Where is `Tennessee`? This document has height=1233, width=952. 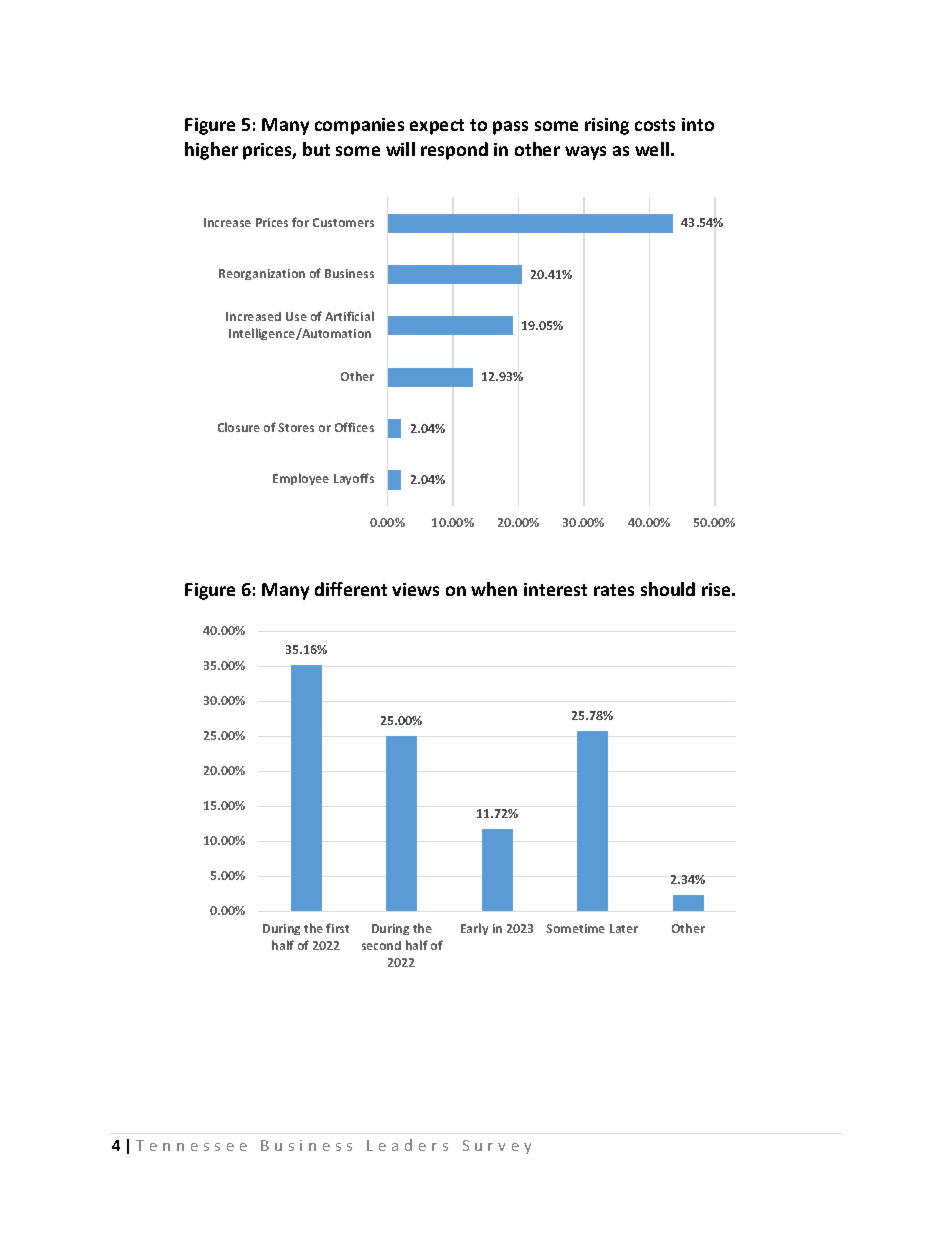
Tennessee is located at coordinates (191, 1145).
